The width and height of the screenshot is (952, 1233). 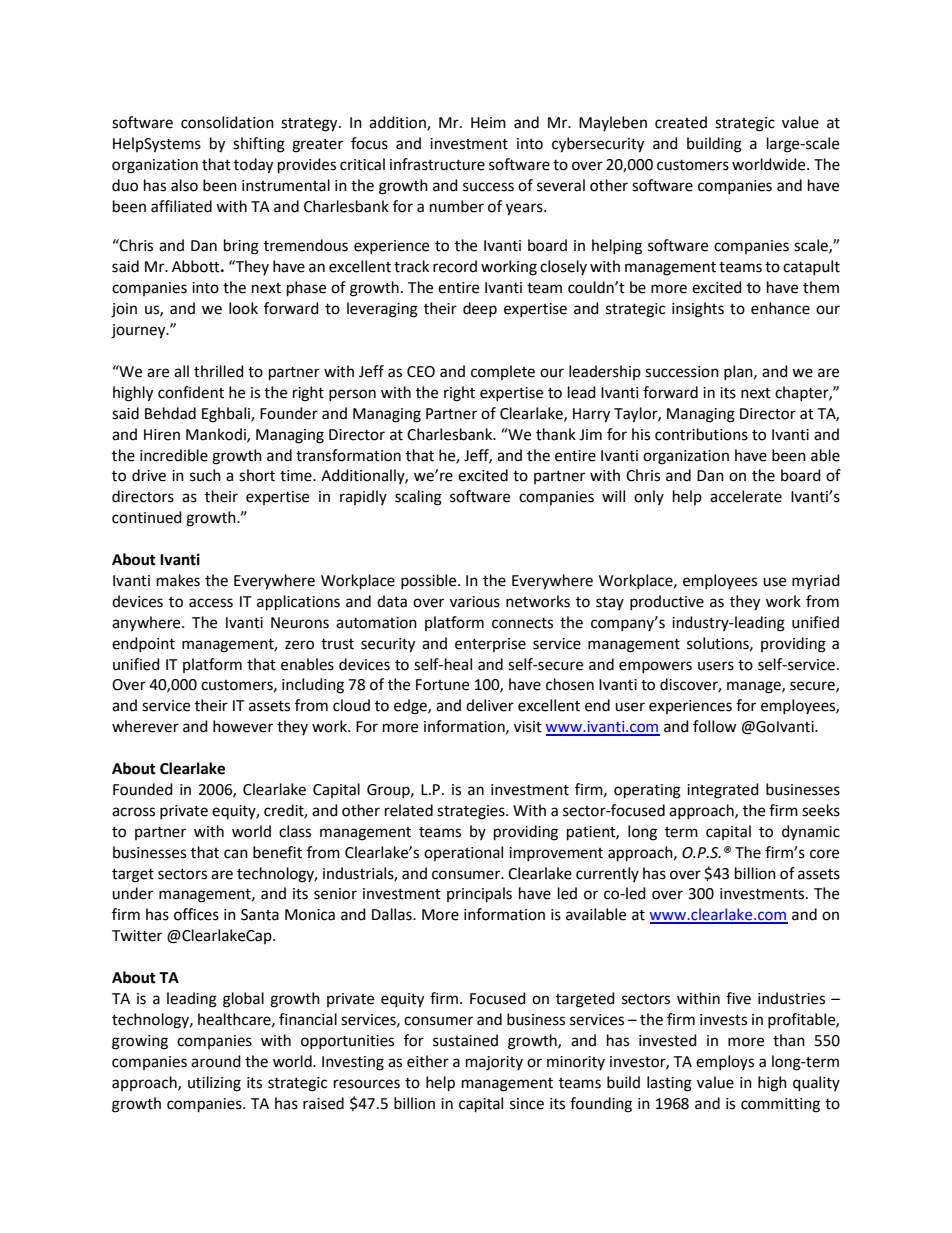 I want to click on access, so click(x=211, y=603).
